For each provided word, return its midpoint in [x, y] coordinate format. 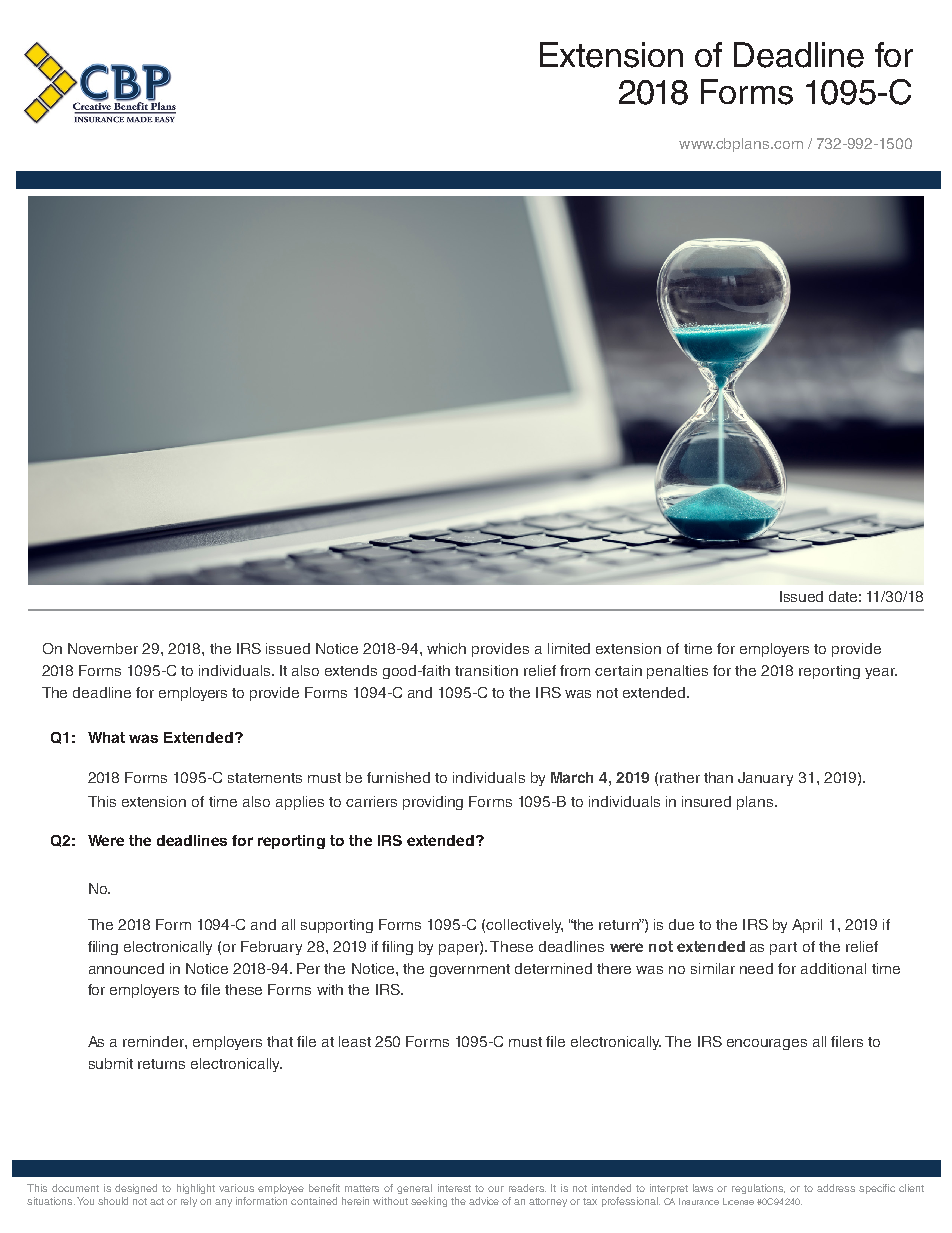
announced [126, 968]
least [355, 1041]
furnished [398, 777]
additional [833, 968]
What [106, 737]
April [807, 926]
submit [111, 1063]
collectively [524, 926]
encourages [767, 1044]
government [470, 970]
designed [136, 1189]
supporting [337, 926]
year [881, 673]
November [103, 648]
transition [486, 670]
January [765, 779]
